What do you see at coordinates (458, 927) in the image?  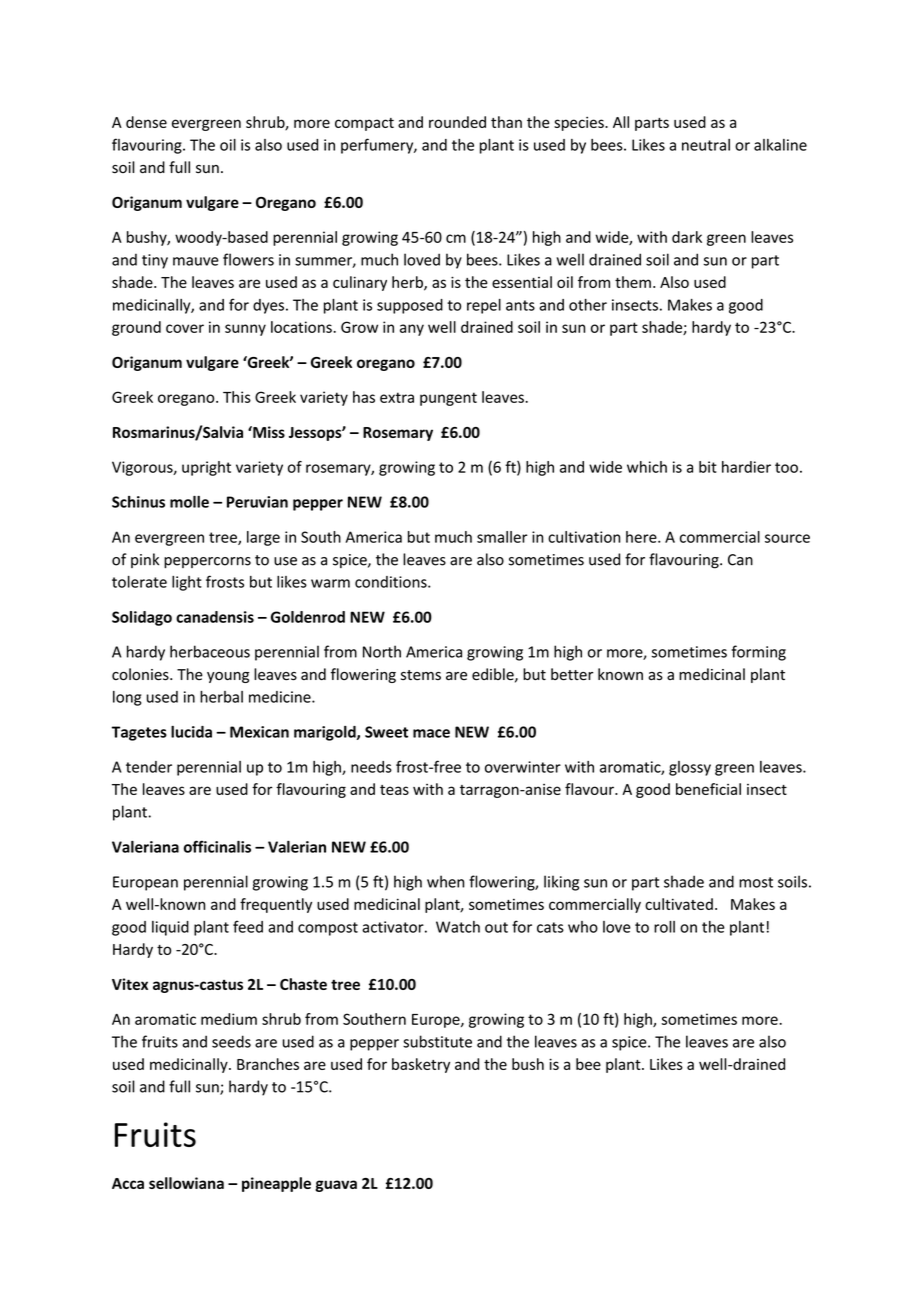 I see `Watch` at bounding box center [458, 927].
